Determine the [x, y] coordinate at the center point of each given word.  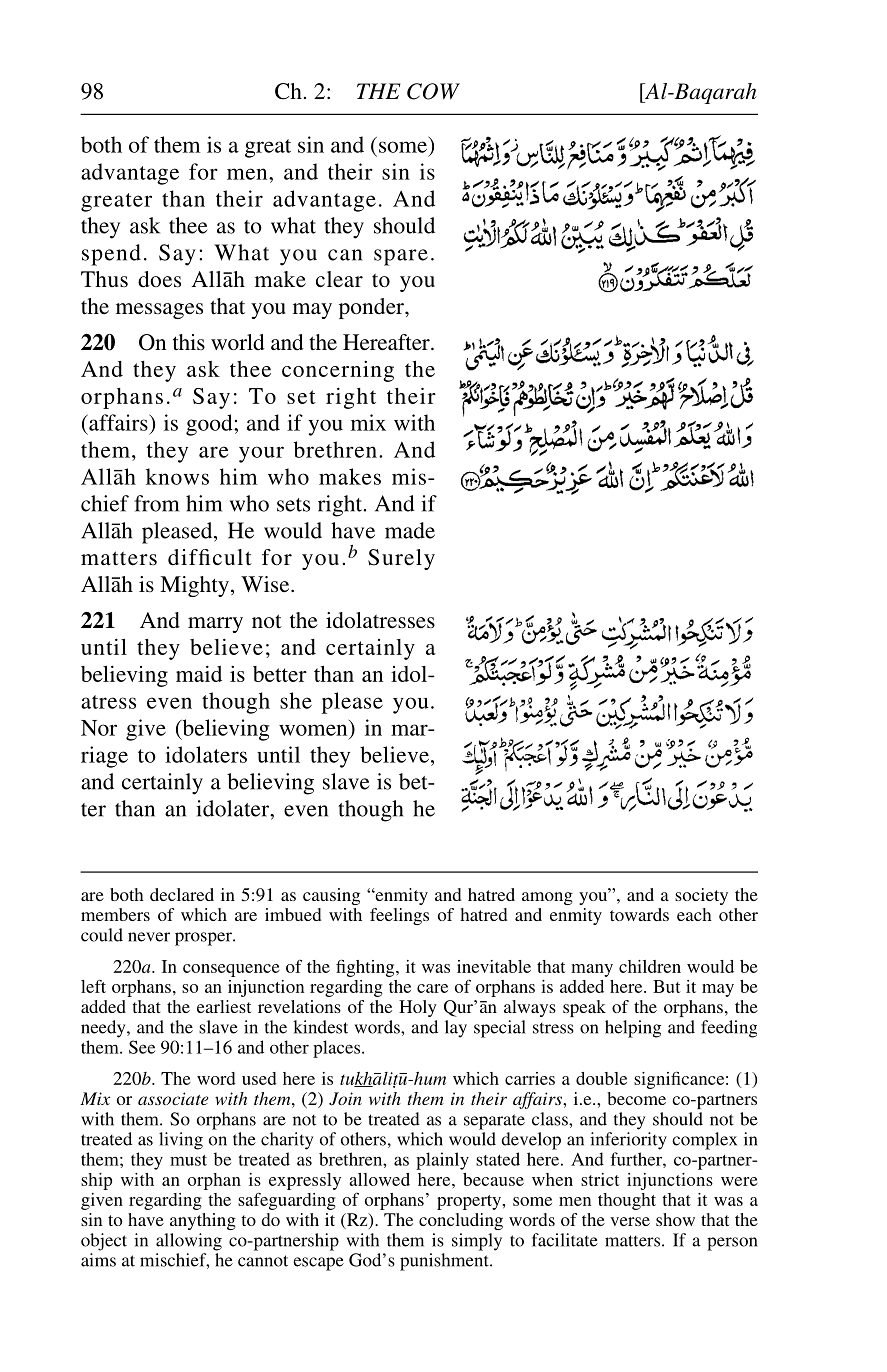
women [313, 730]
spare [401, 257]
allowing [189, 1242]
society [701, 896]
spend [111, 255]
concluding [461, 1221]
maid [199, 673]
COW [433, 91]
